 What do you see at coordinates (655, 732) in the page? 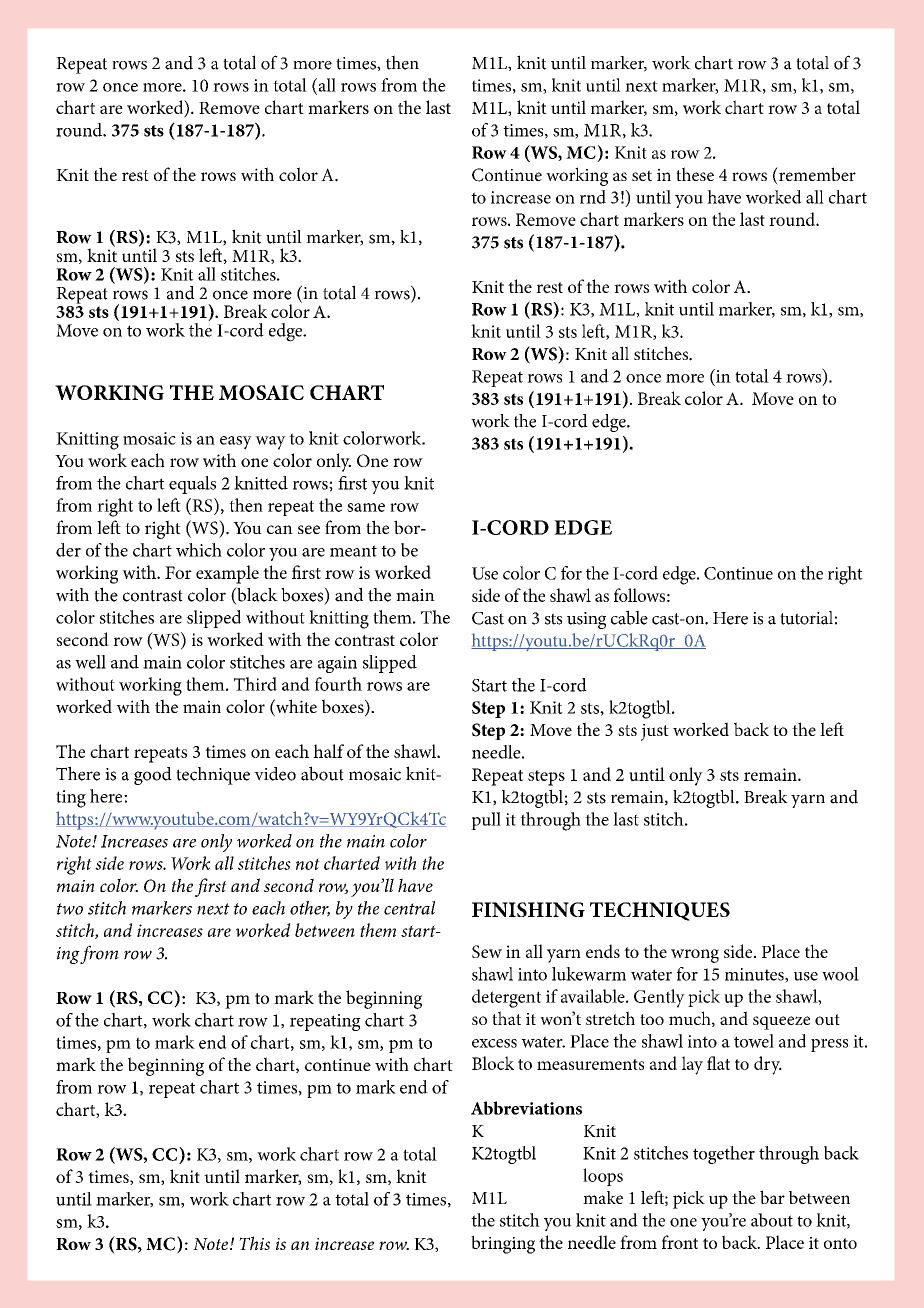
I see `just` at bounding box center [655, 732].
